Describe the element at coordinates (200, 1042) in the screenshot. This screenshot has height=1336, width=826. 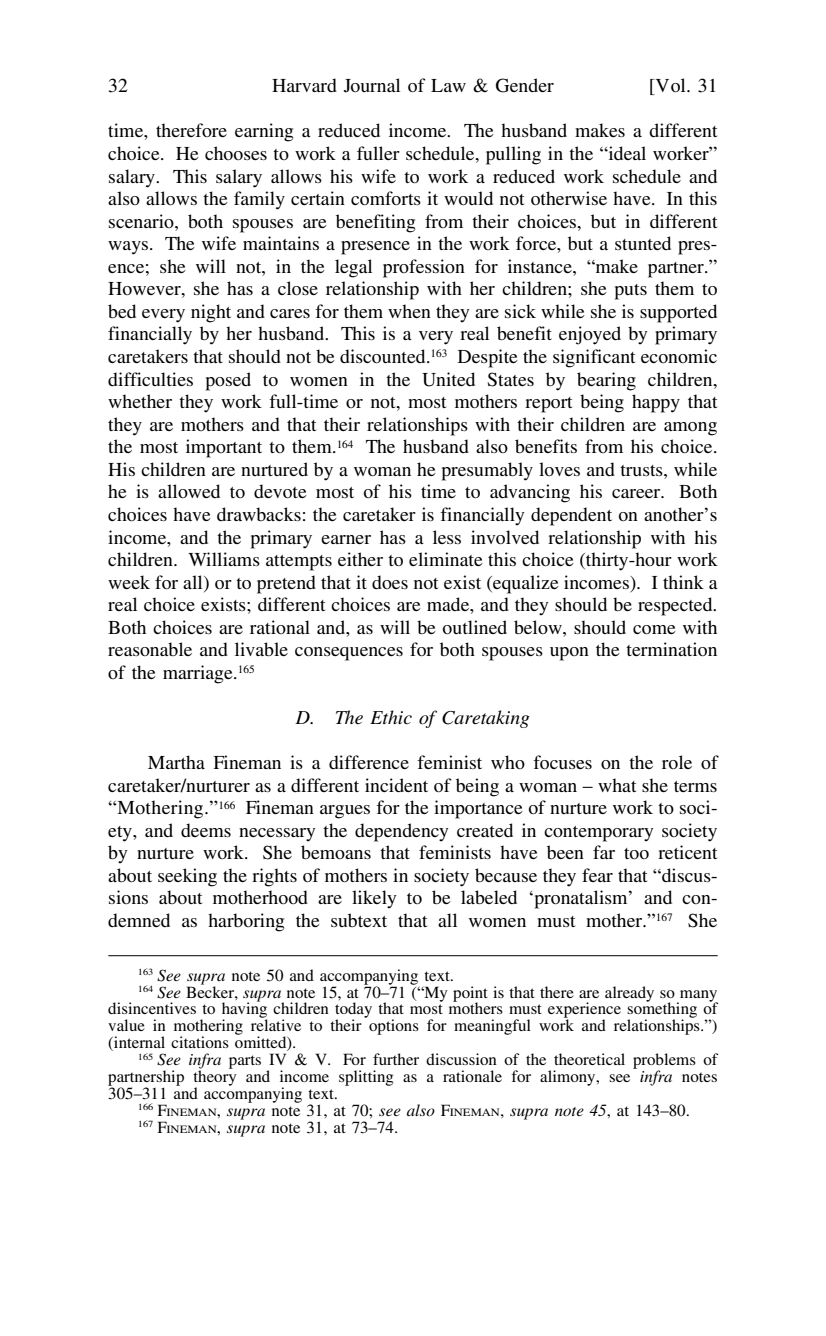
I see `citations` at that location.
